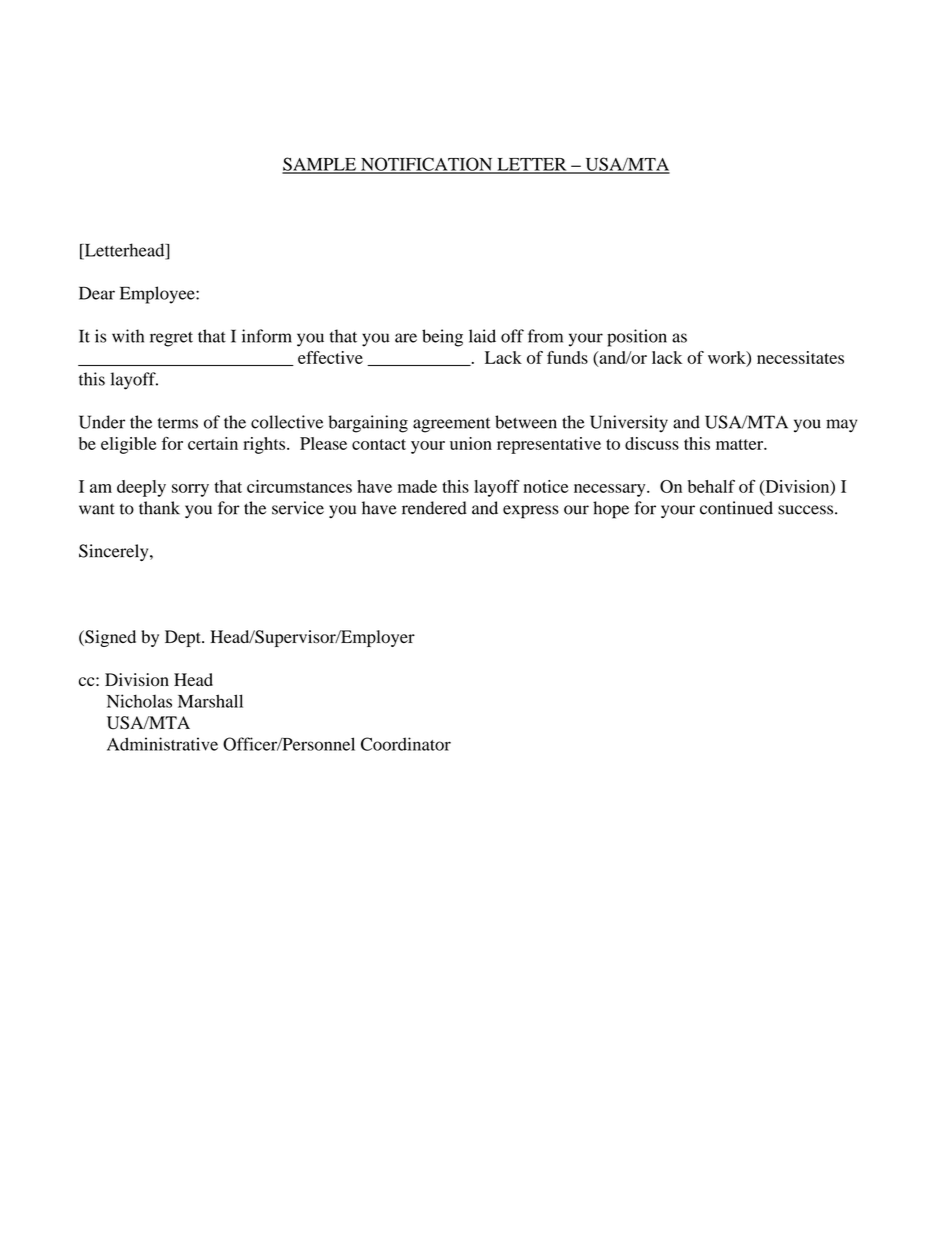 This document has width=952, height=1233. Describe the element at coordinates (115, 552) in the document. I see `Sincerely` at that location.
